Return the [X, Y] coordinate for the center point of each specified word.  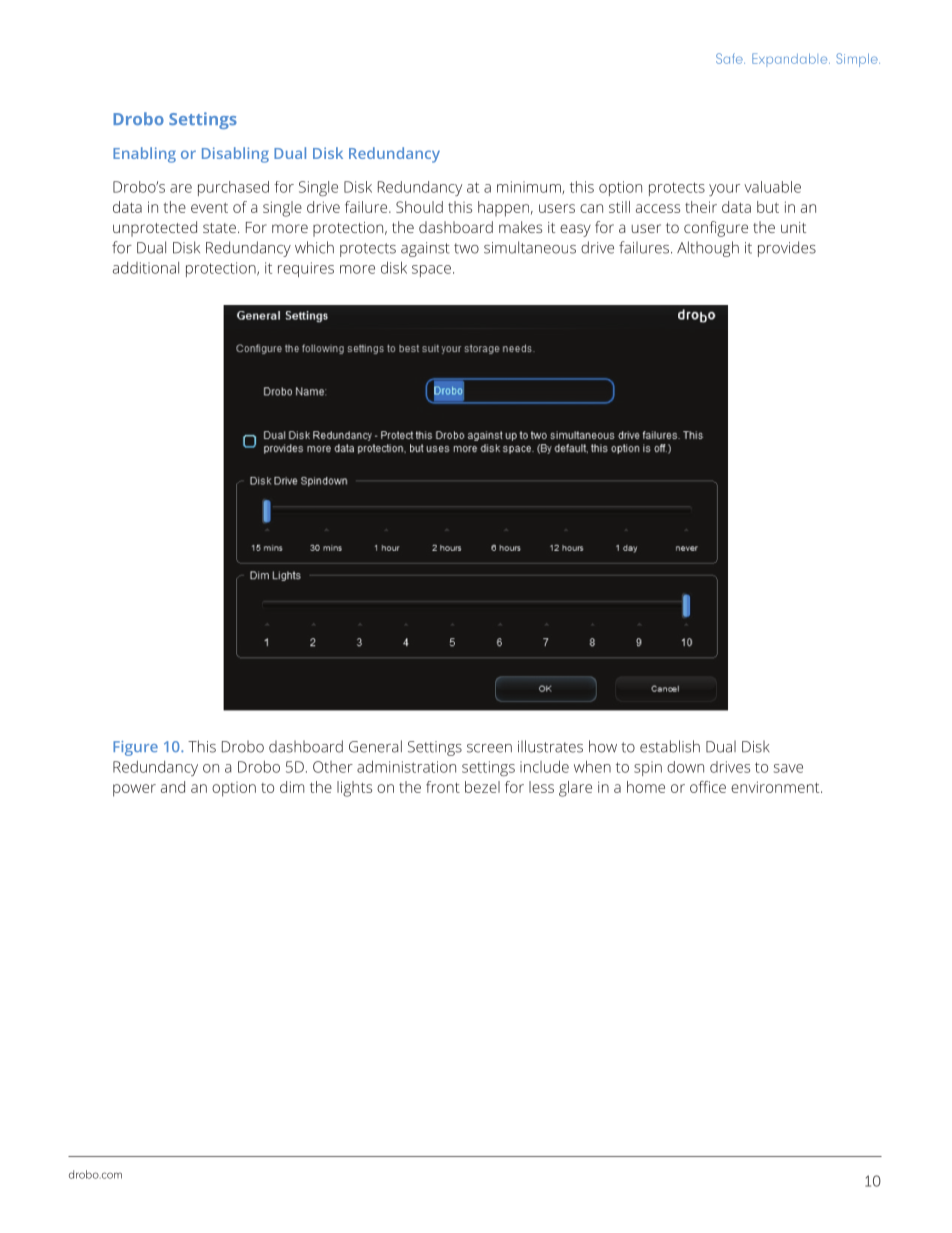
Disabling [235, 155]
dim [292, 787]
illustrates [550, 746]
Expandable [791, 60]
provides [787, 249]
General [375, 746]
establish [670, 746]
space [431, 271]
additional [146, 268]
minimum [530, 187]
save [788, 768]
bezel [482, 787]
